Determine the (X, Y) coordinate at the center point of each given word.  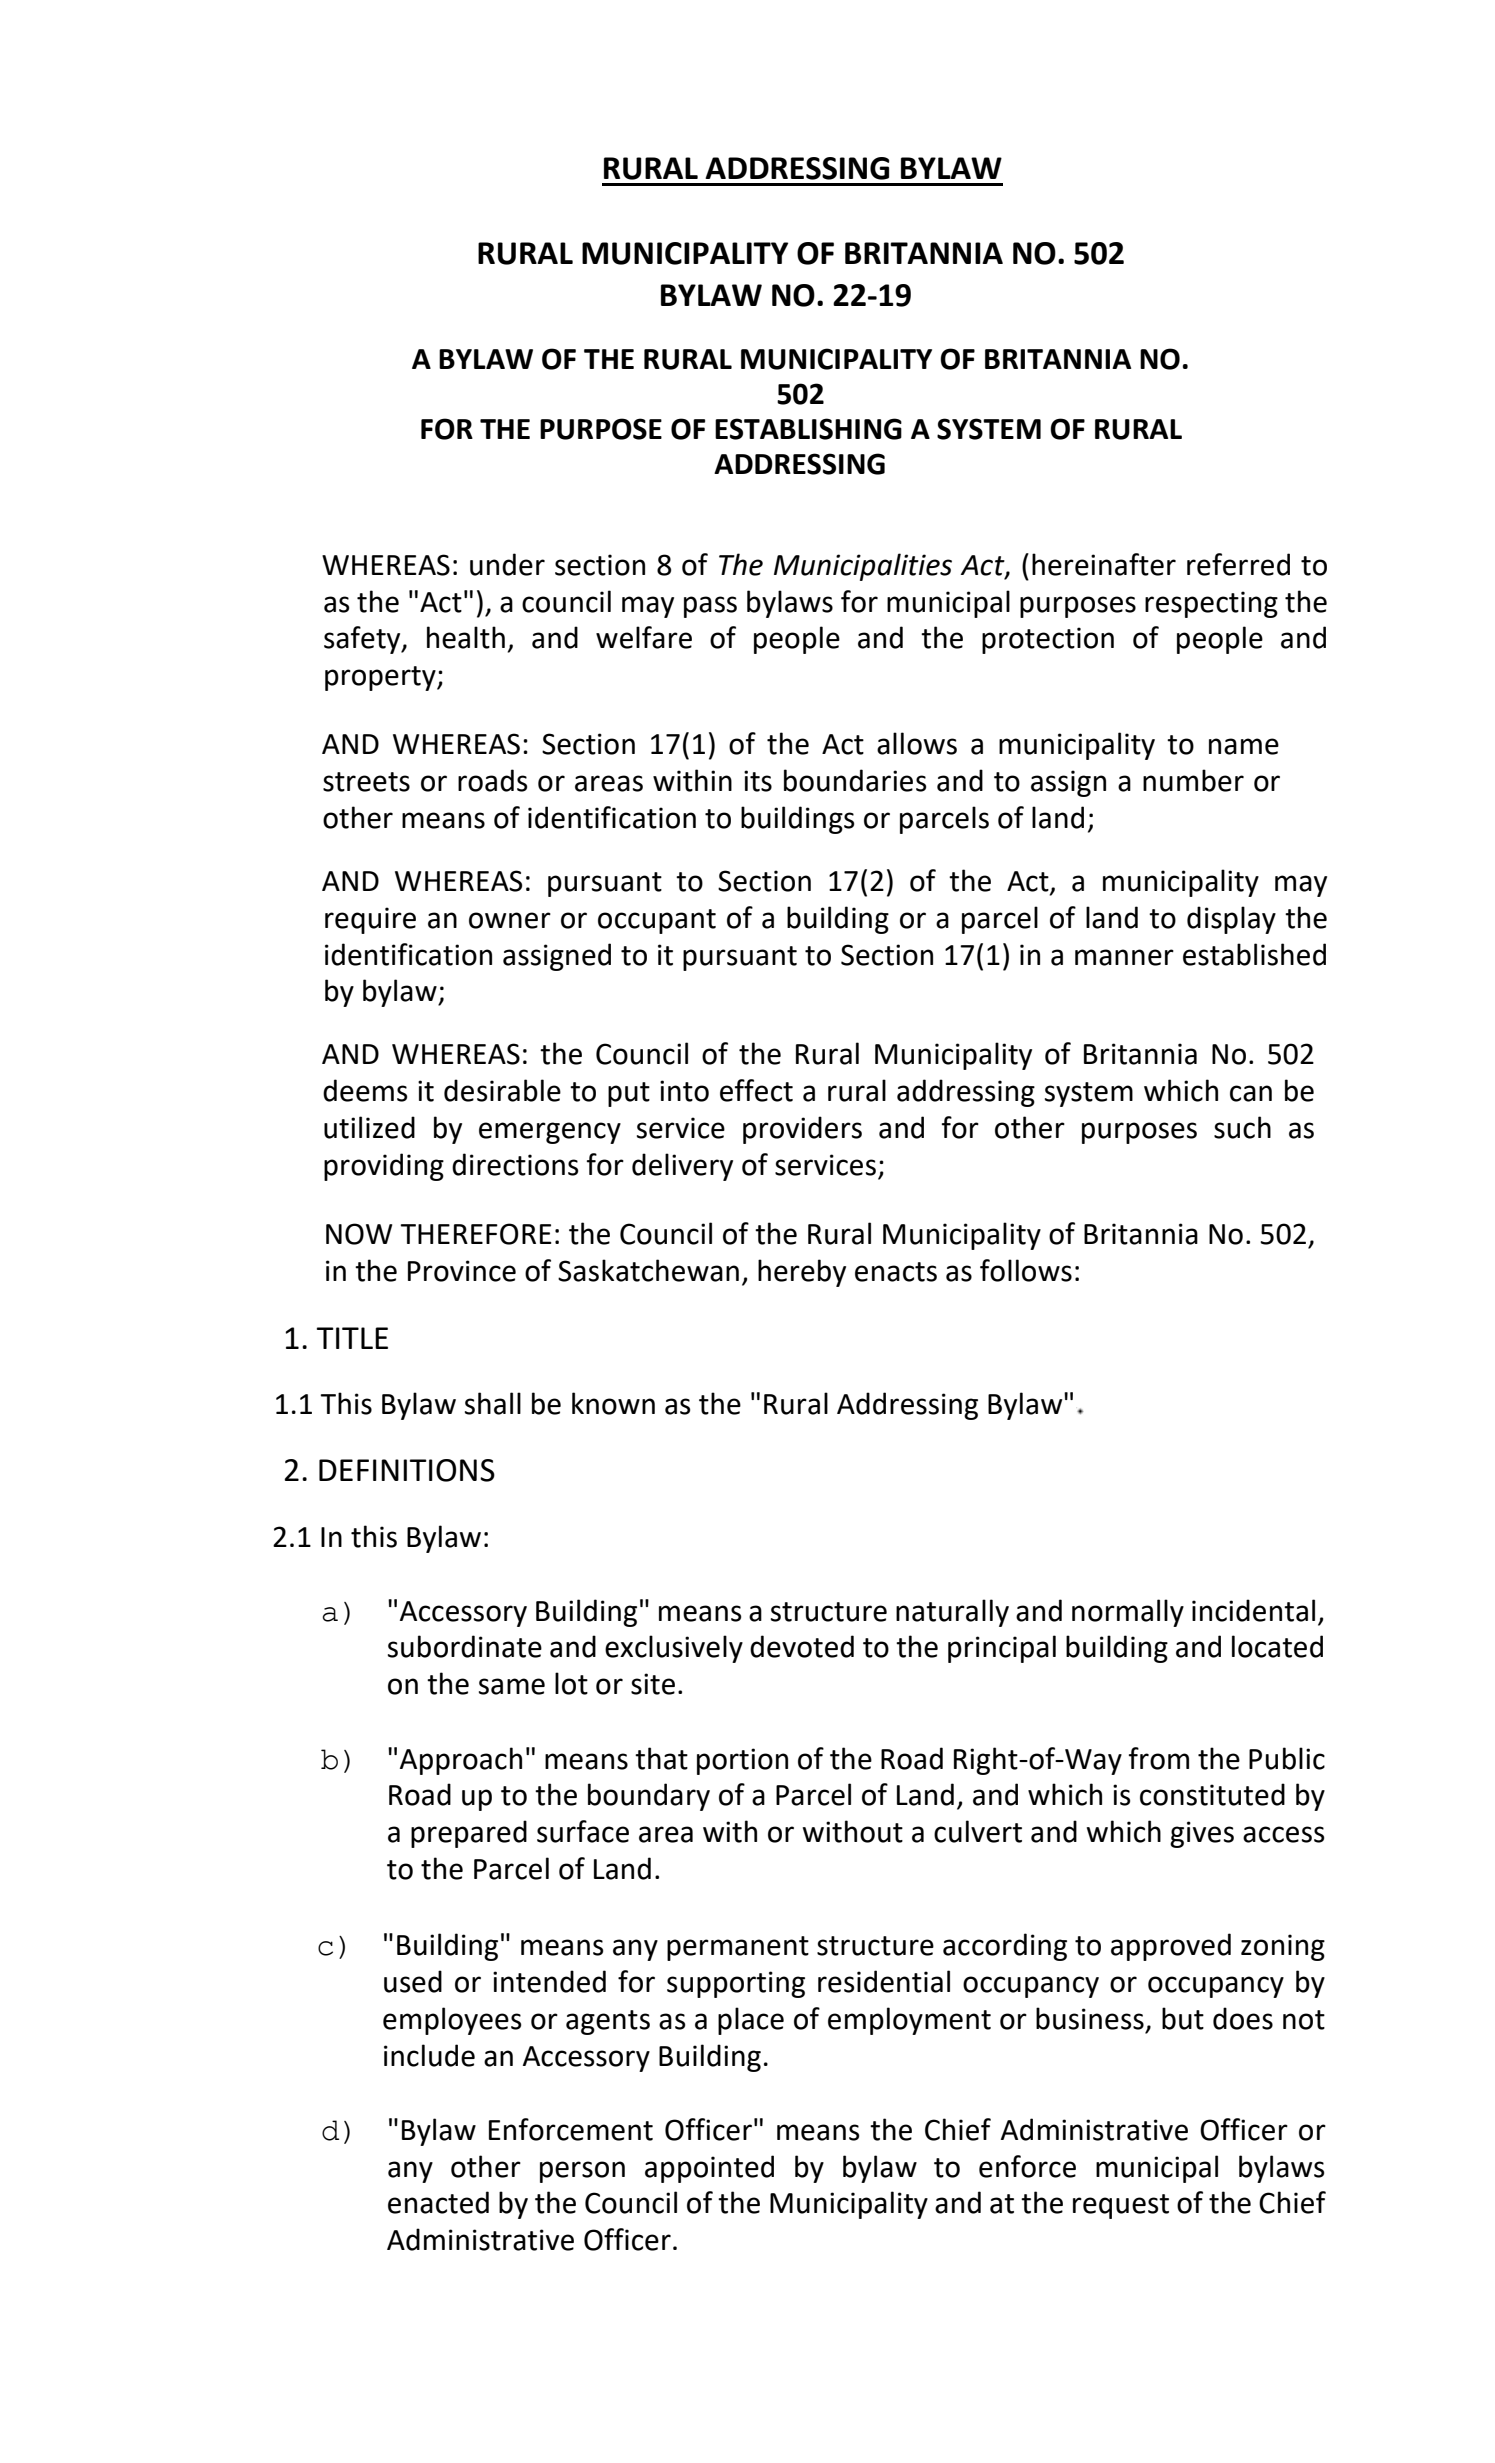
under (507, 564)
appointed (709, 2169)
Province (462, 1271)
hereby (802, 1273)
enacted (438, 2202)
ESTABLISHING (808, 429)
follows (1026, 1270)
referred (1238, 564)
